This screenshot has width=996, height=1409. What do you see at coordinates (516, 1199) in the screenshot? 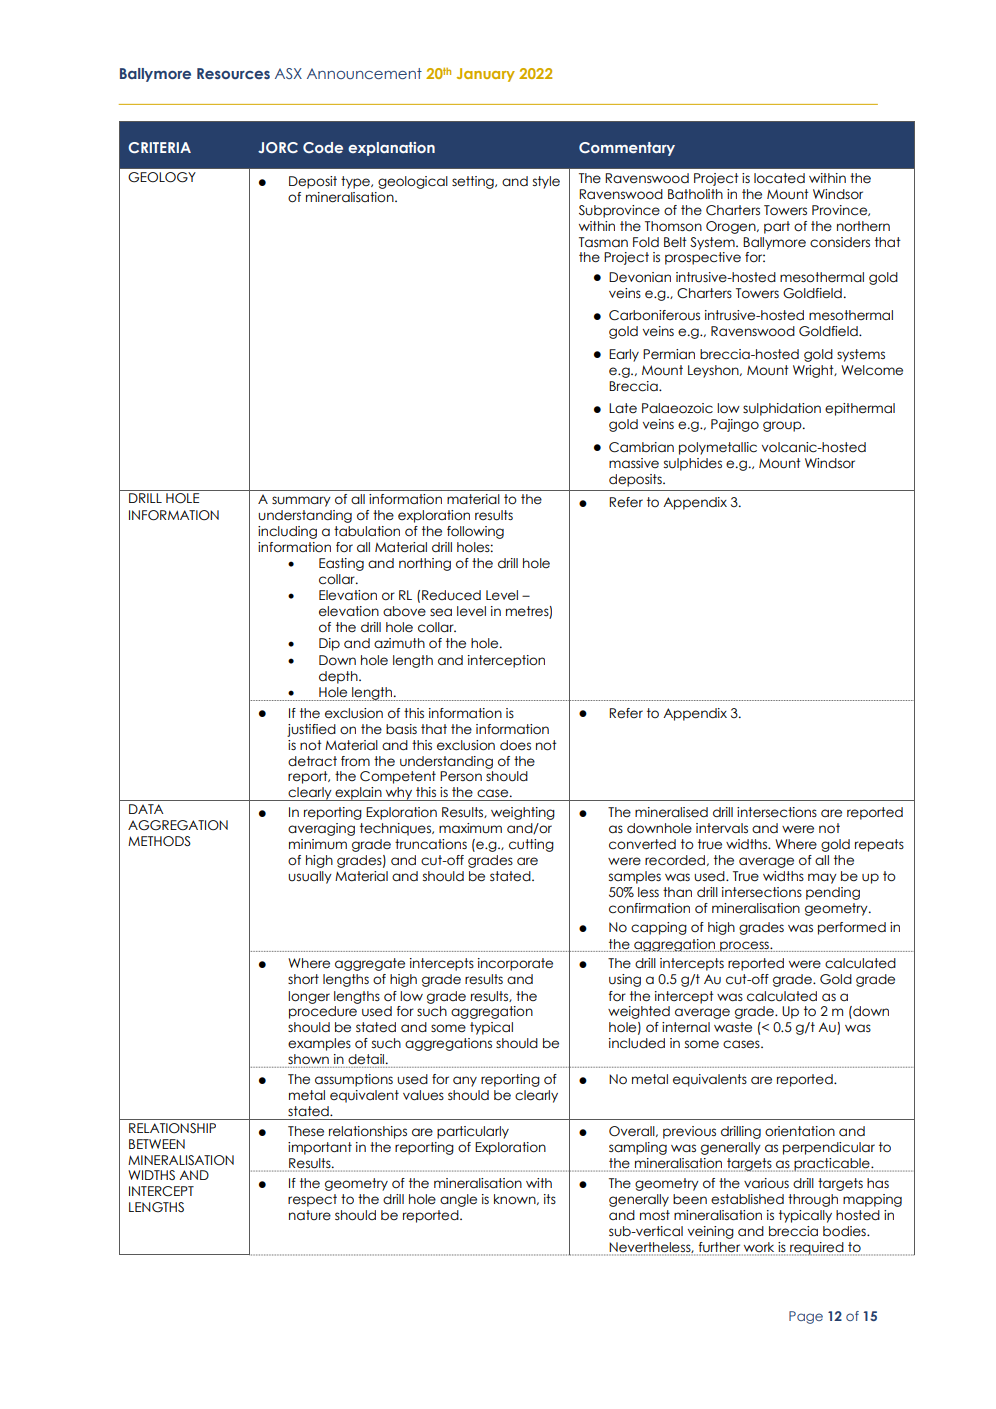
I see `known` at bounding box center [516, 1199].
